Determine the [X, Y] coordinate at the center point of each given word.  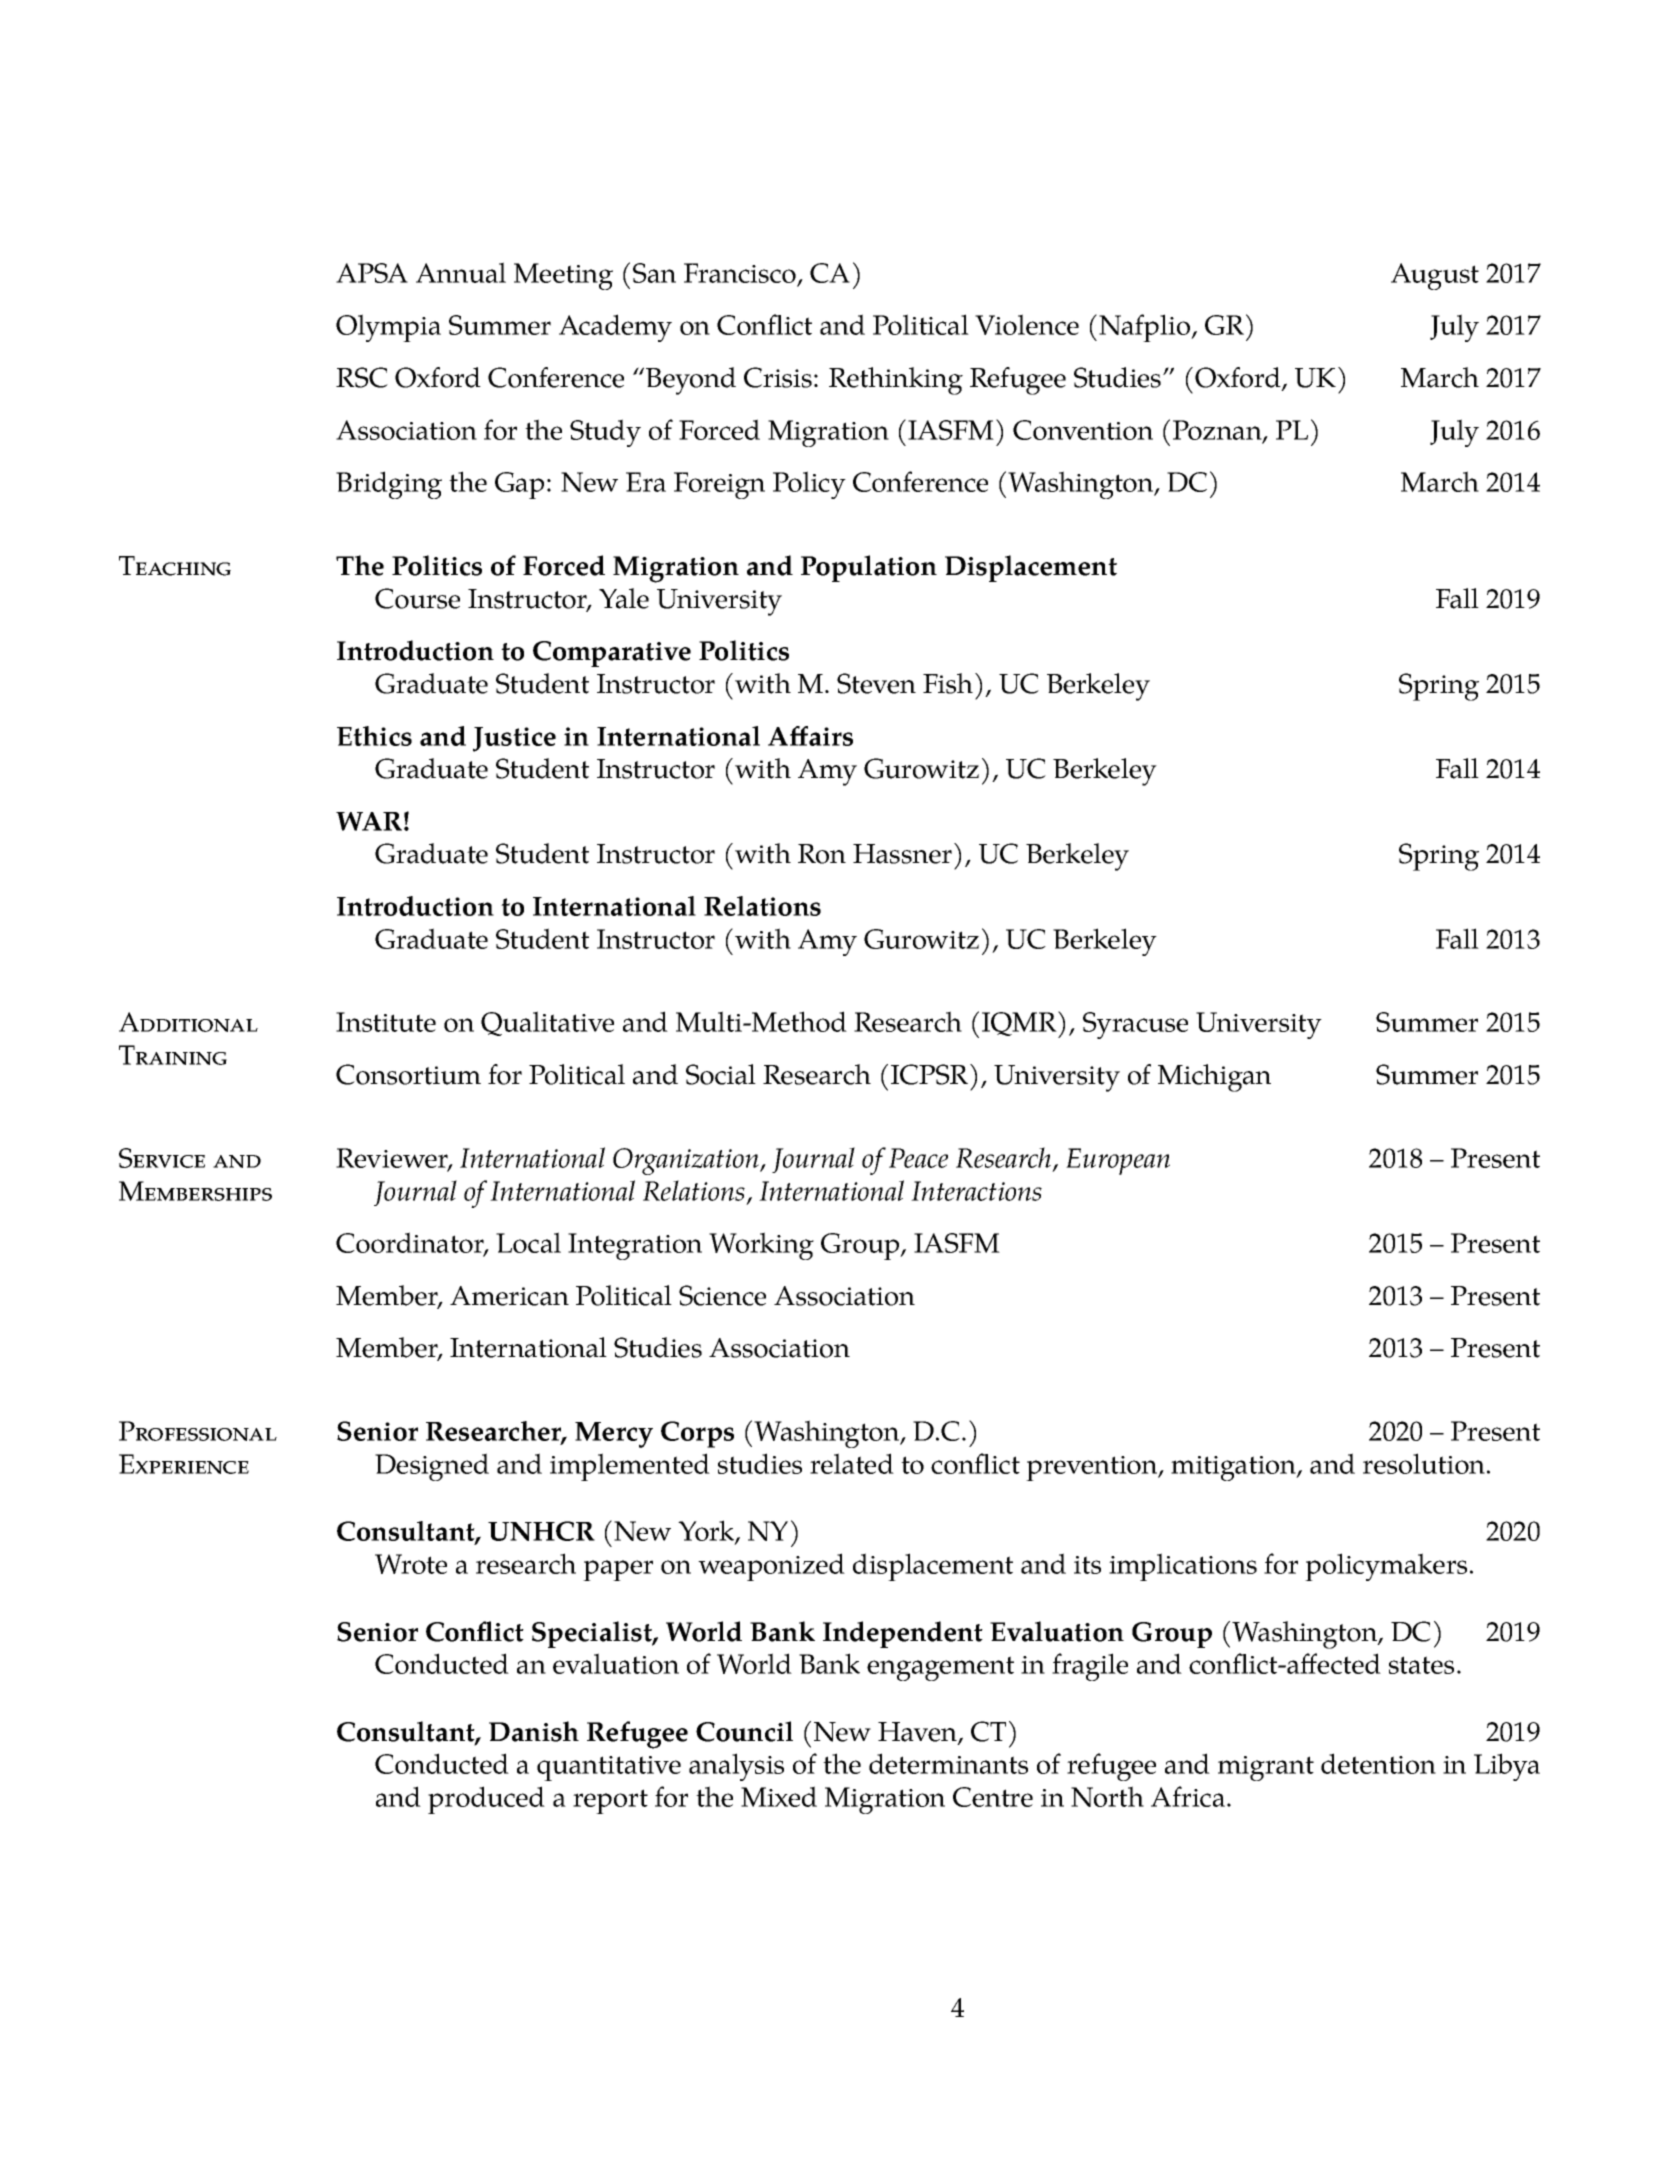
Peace [918, 1158]
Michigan [1214, 1078]
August [1435, 276]
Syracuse [1135, 1025]
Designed [432, 1467]
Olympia [388, 328]
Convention [1083, 430]
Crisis [778, 377]
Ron [822, 854]
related [852, 1463]
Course [417, 598]
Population [869, 568]
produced [486, 1800]
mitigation [1234, 1468]
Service [162, 1158]
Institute [386, 1022]
